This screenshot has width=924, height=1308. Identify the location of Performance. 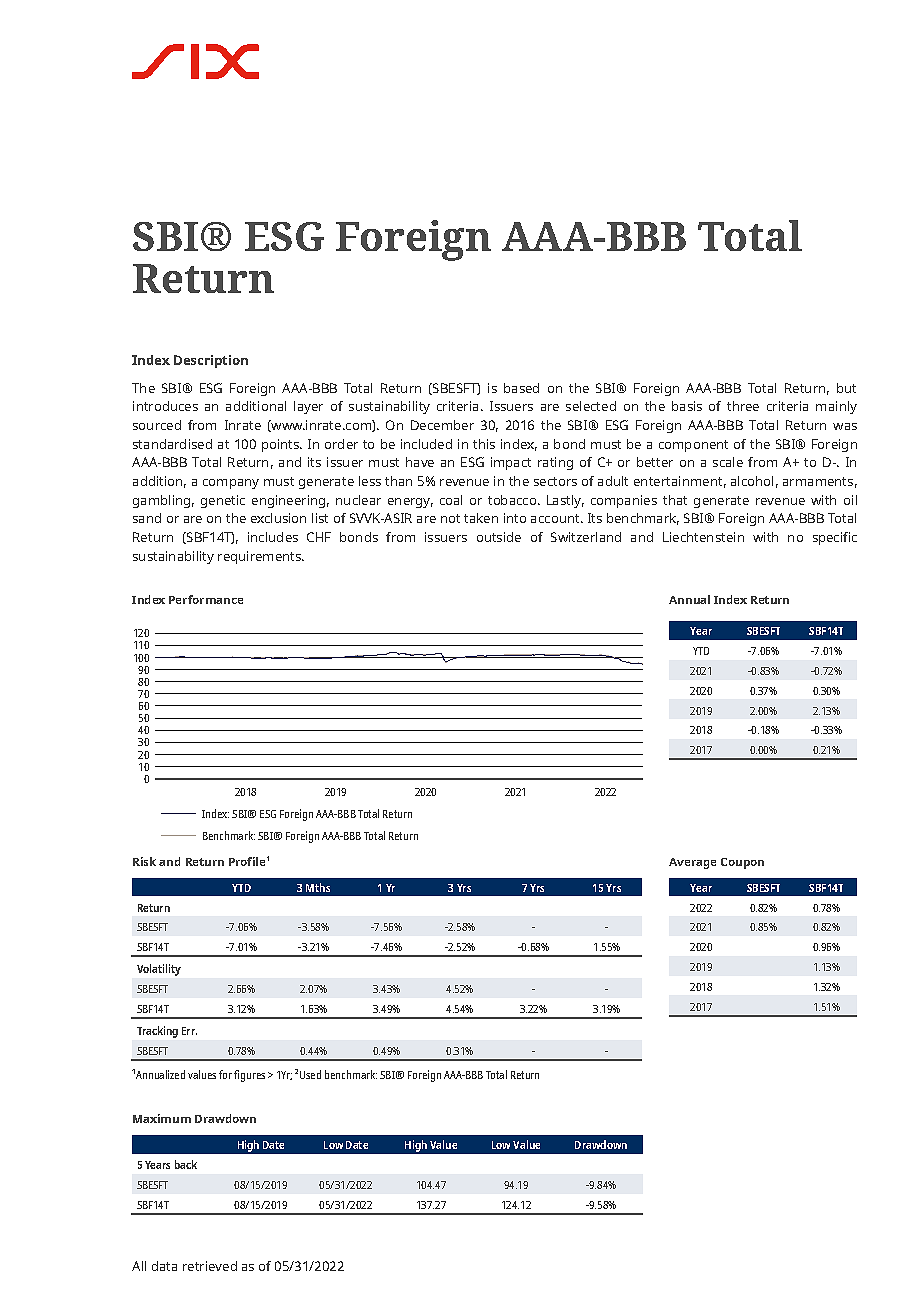
(206, 599).
